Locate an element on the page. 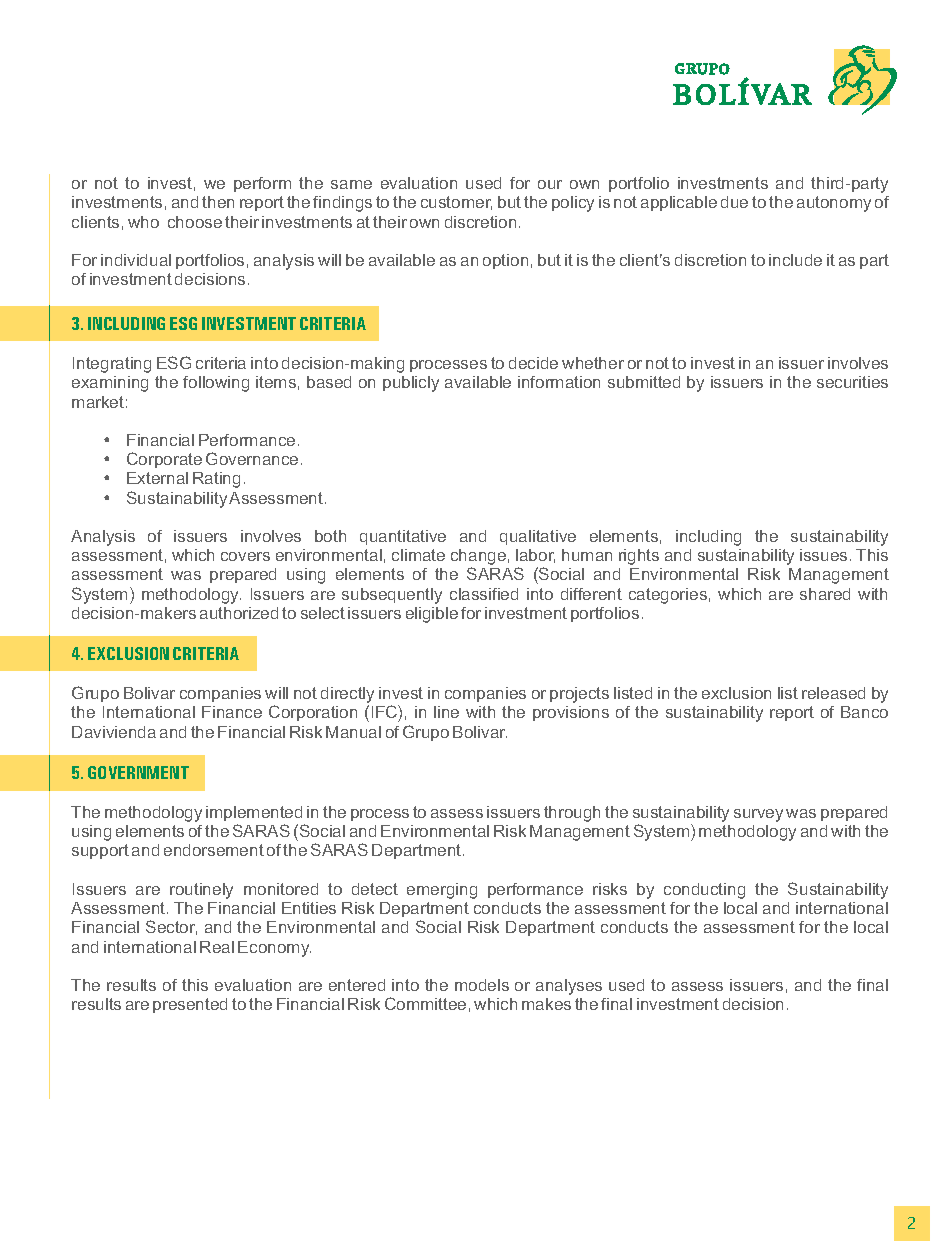  released is located at coordinates (833, 693).
